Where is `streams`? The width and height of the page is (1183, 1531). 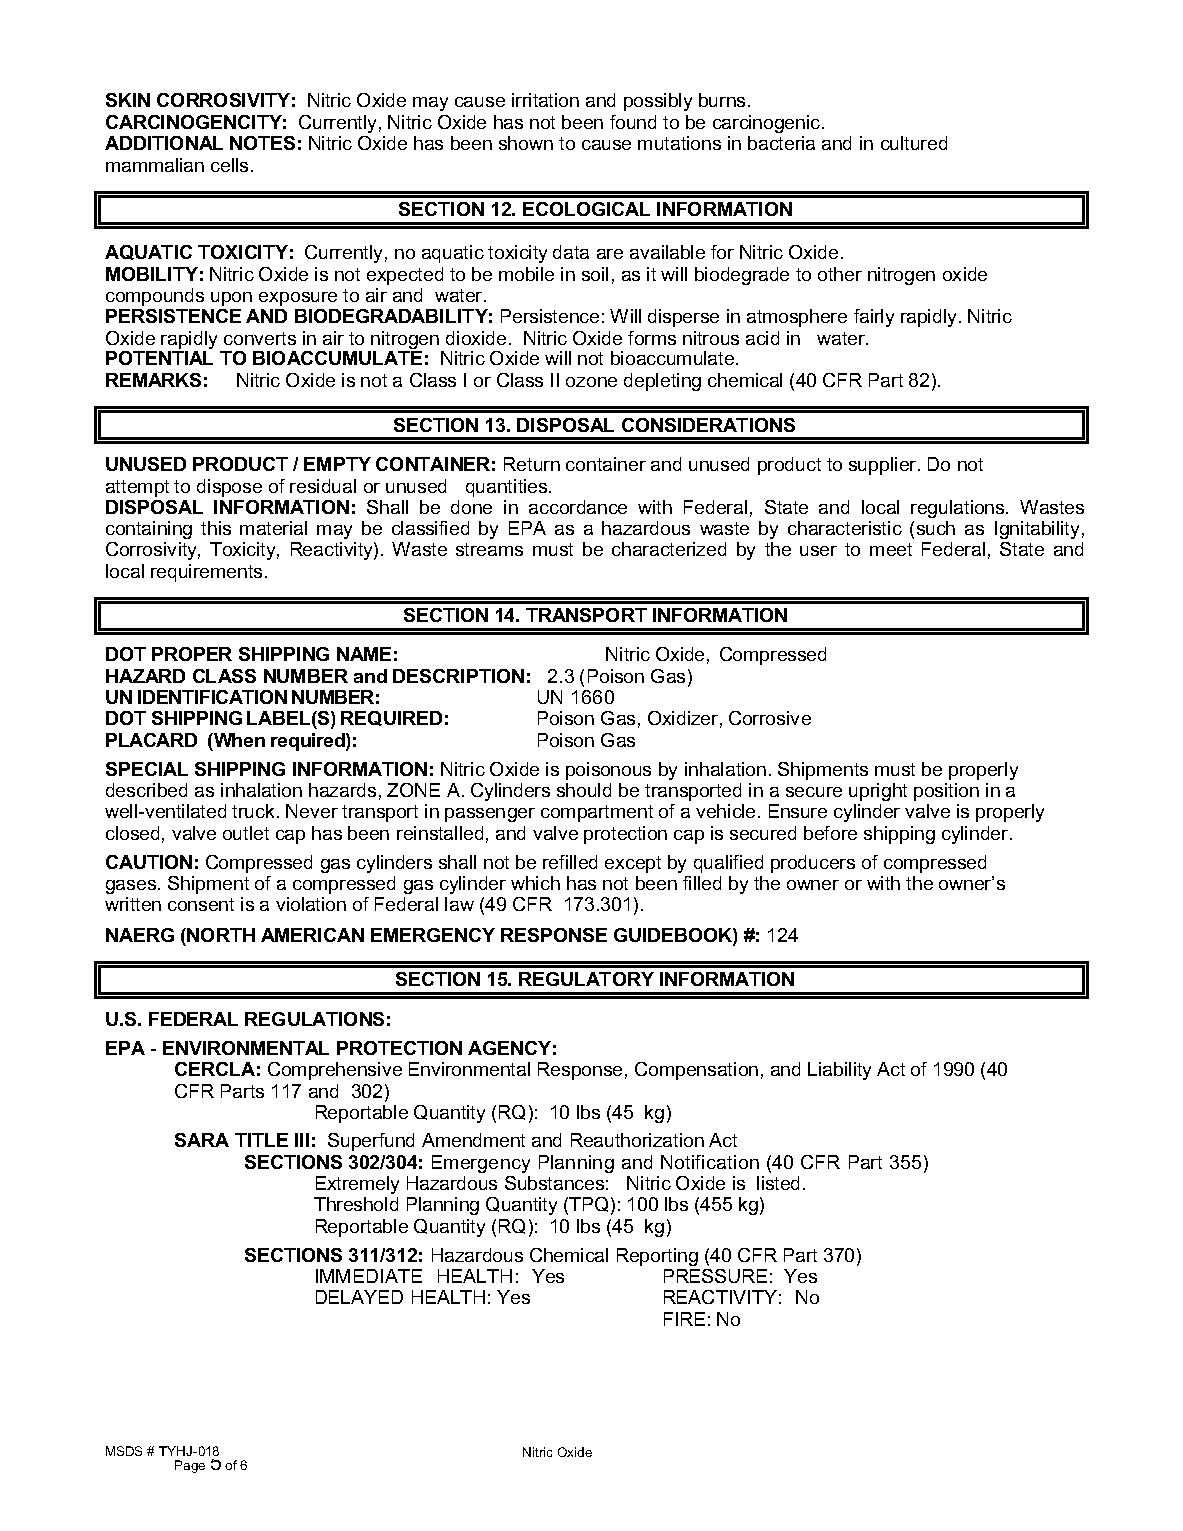
streams is located at coordinates (489, 549).
